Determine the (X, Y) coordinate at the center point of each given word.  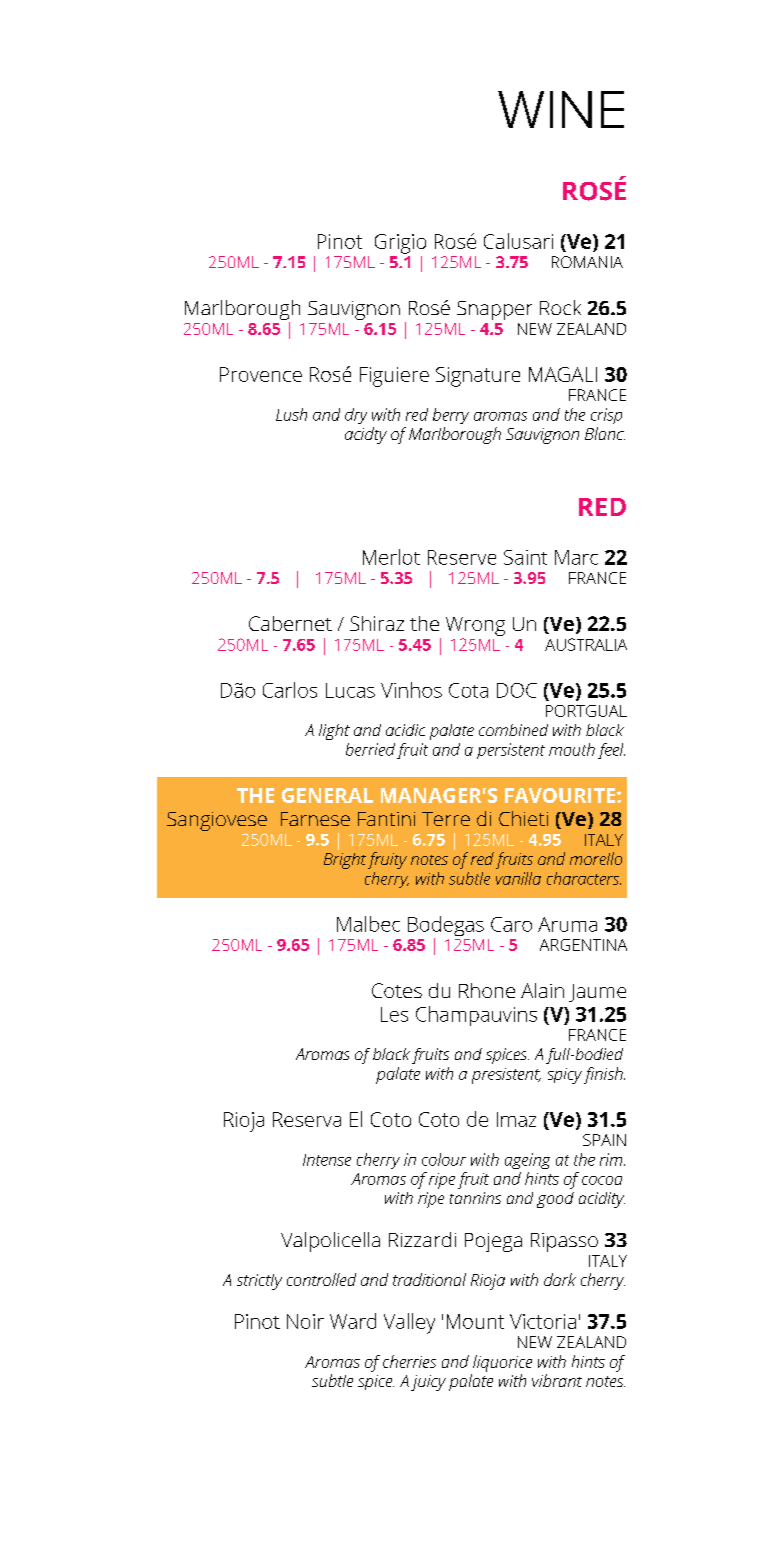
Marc (576, 557)
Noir (305, 1321)
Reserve (462, 557)
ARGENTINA (583, 945)
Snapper (494, 310)
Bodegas (446, 927)
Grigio (400, 244)
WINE (561, 109)
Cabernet (290, 623)
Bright (345, 861)
